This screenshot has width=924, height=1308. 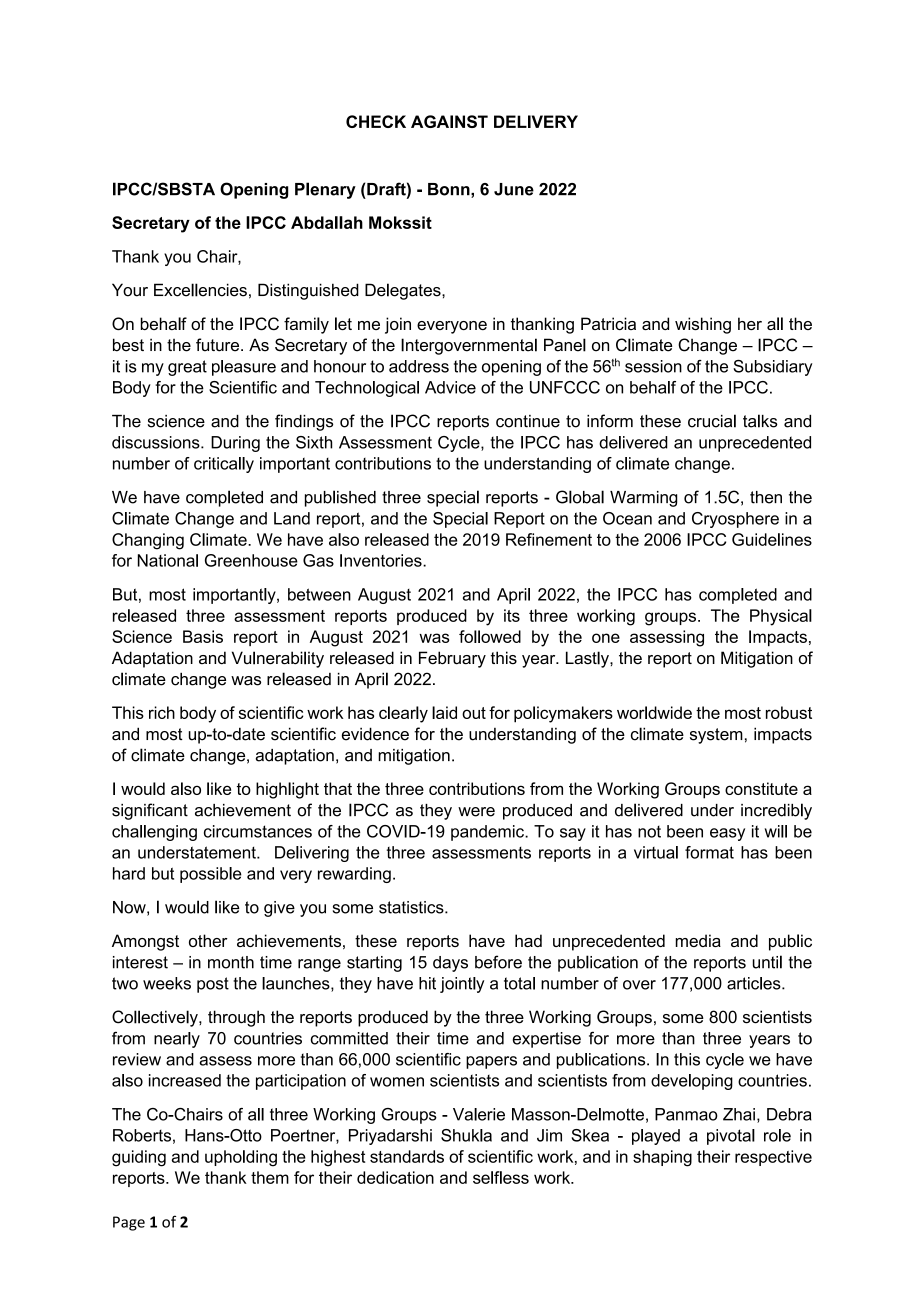 I want to click on During, so click(x=235, y=444).
